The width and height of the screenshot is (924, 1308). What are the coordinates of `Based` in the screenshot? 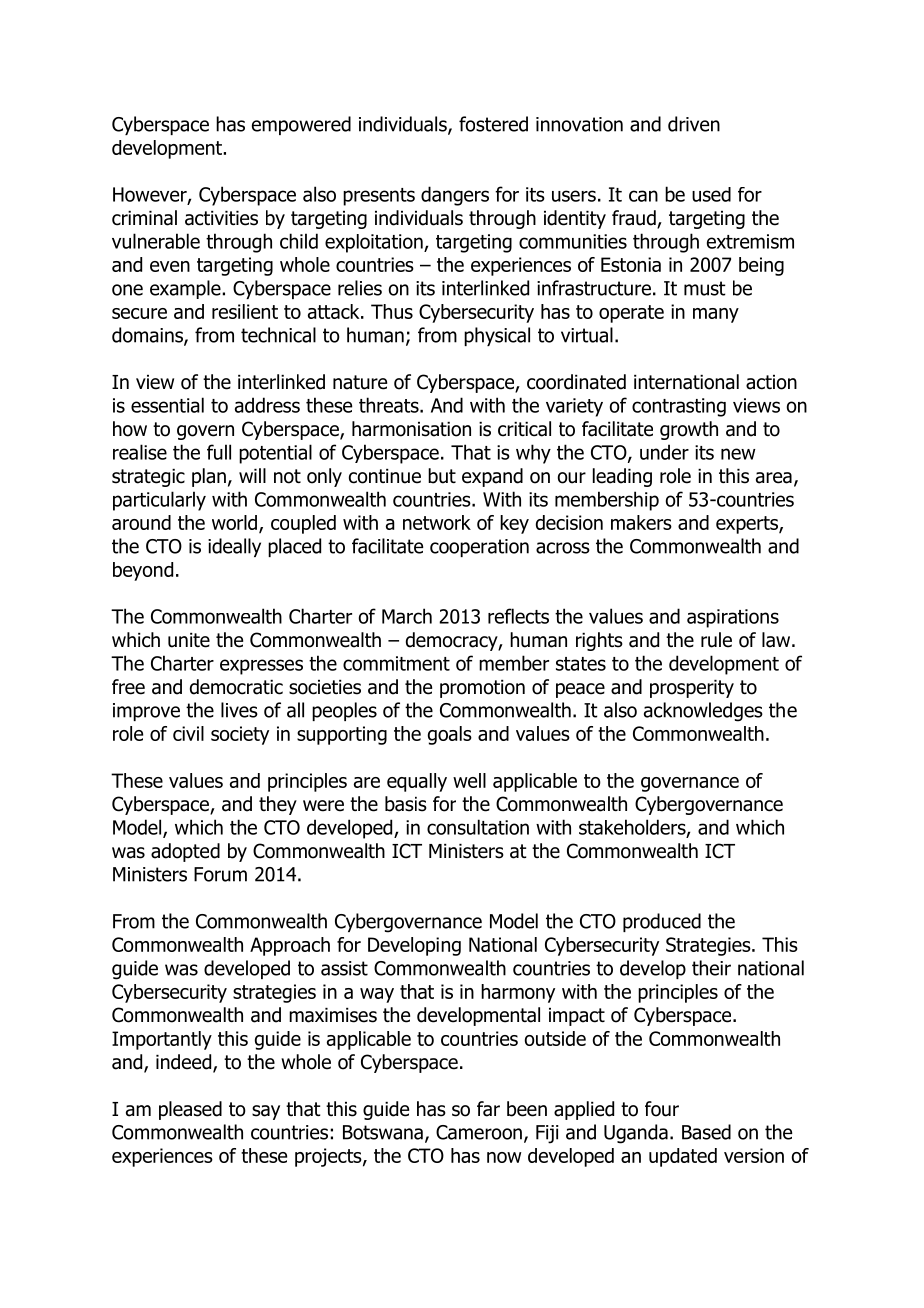 It's located at (706, 1132).
